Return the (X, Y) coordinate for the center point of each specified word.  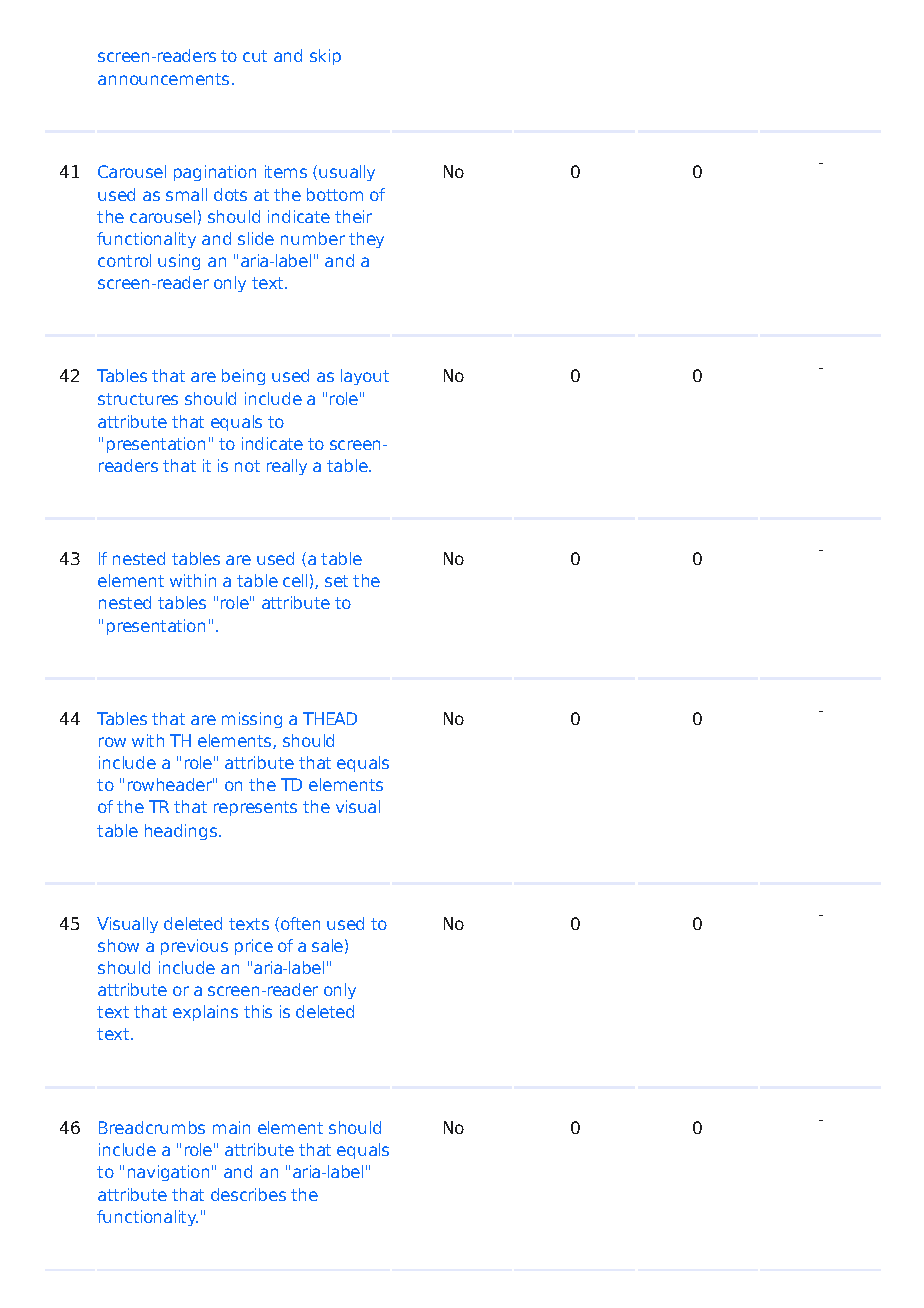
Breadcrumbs (152, 1127)
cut (255, 56)
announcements (163, 79)
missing (252, 720)
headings (181, 832)
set (336, 581)
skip (325, 57)
